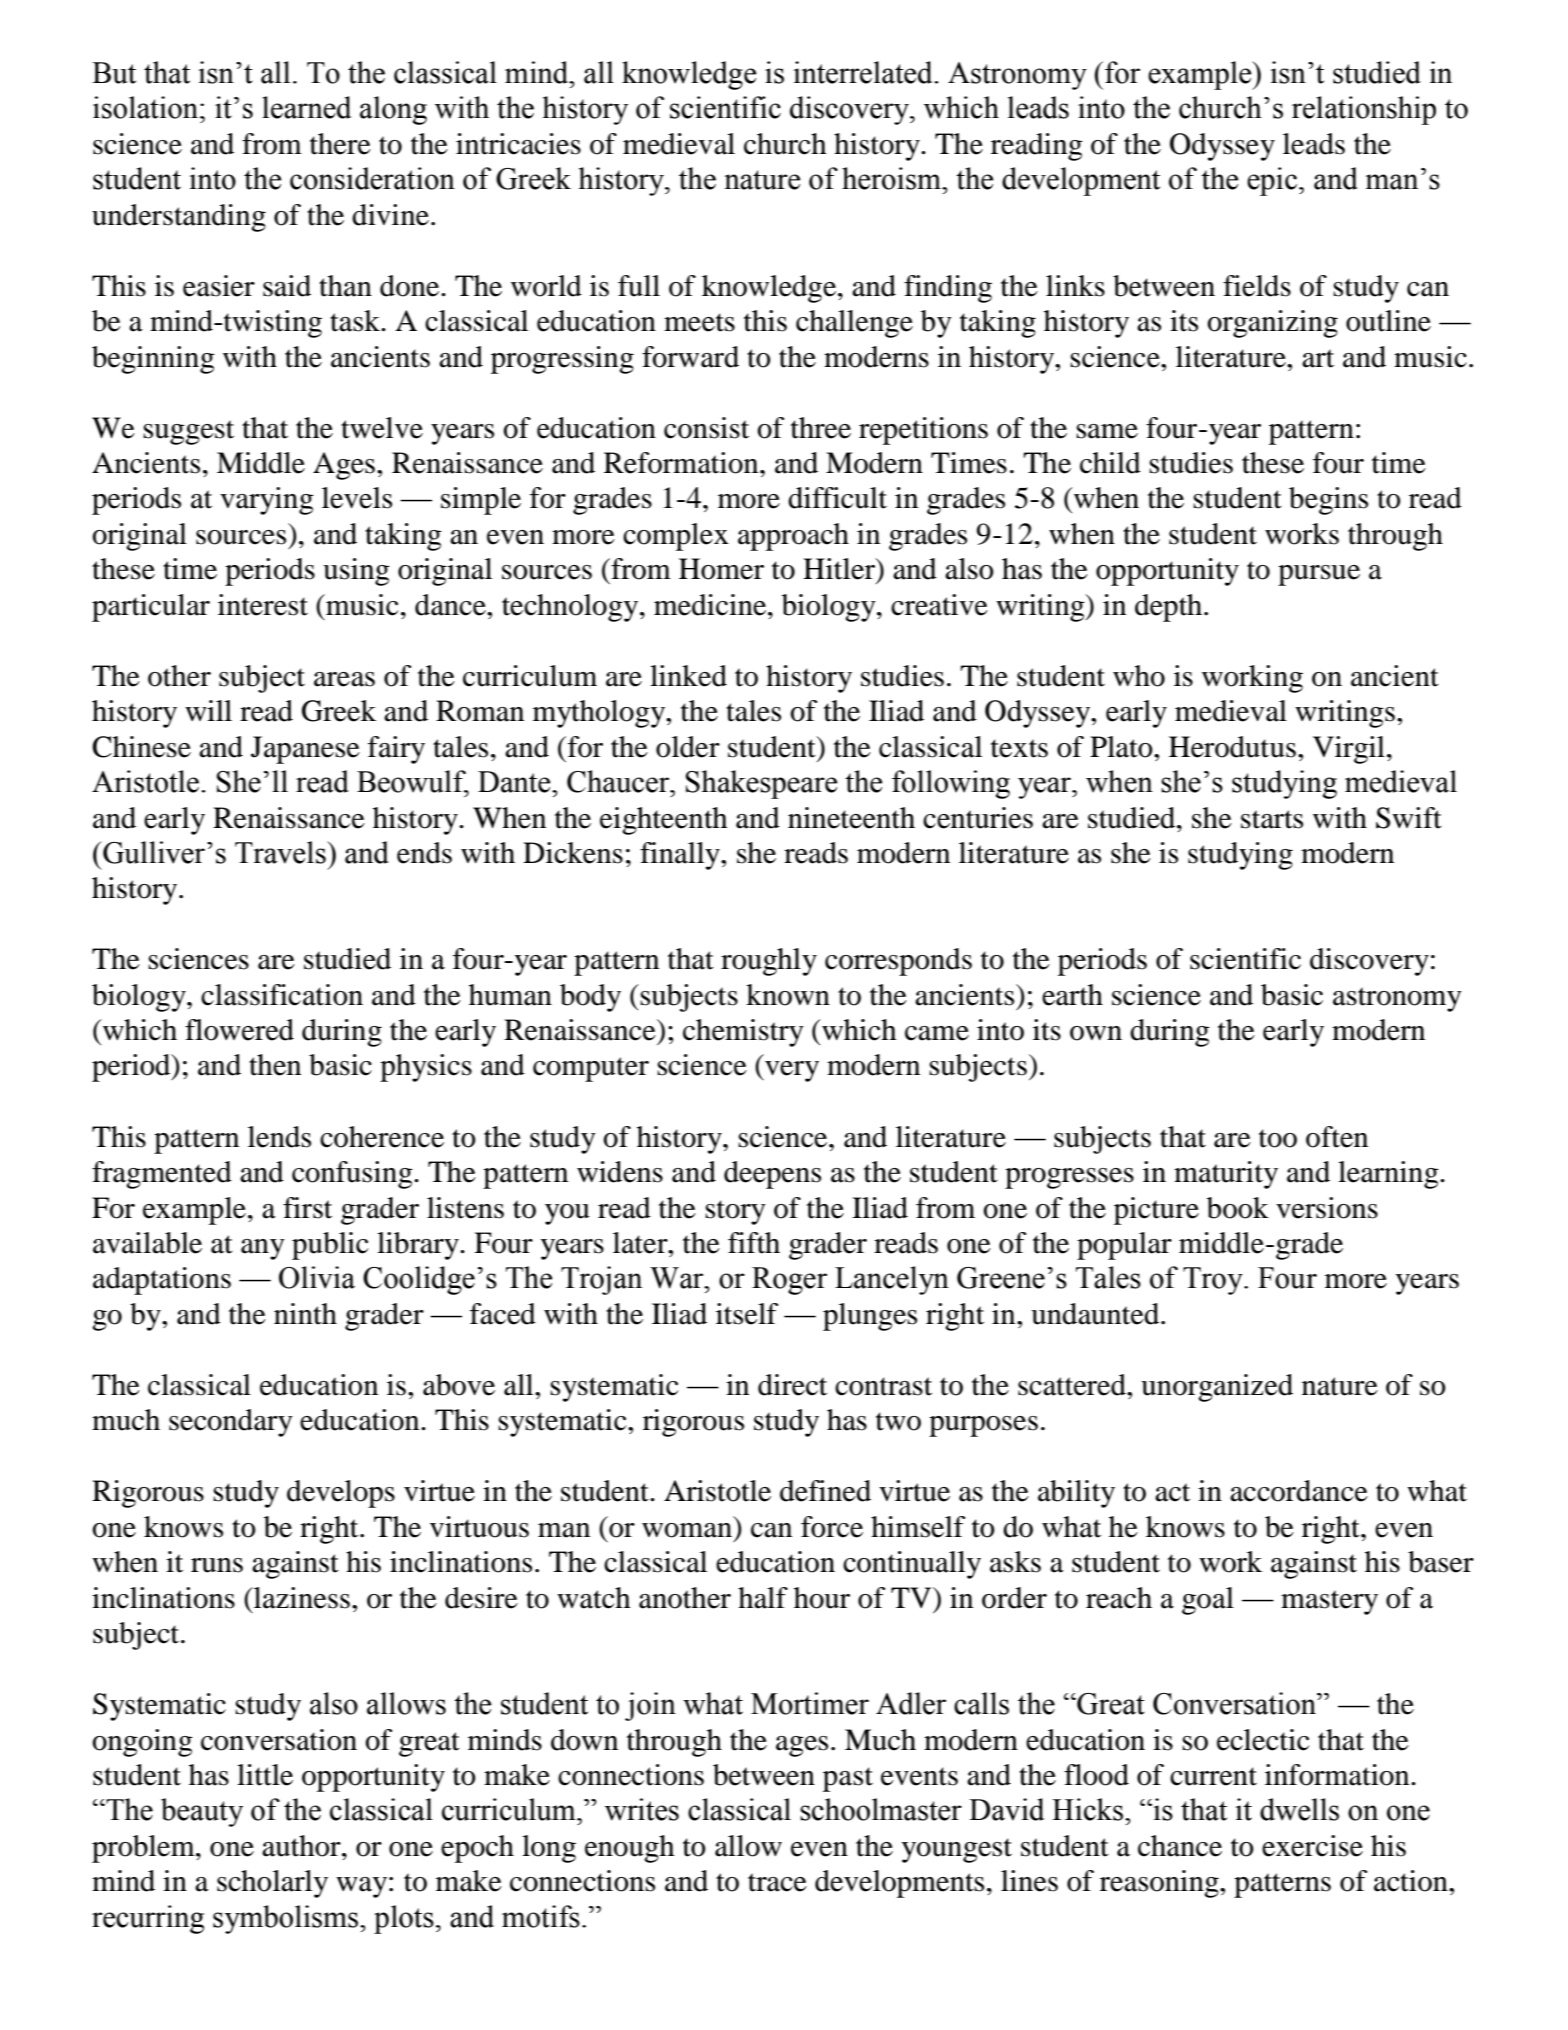  I want to click on too, so click(1278, 1138).
